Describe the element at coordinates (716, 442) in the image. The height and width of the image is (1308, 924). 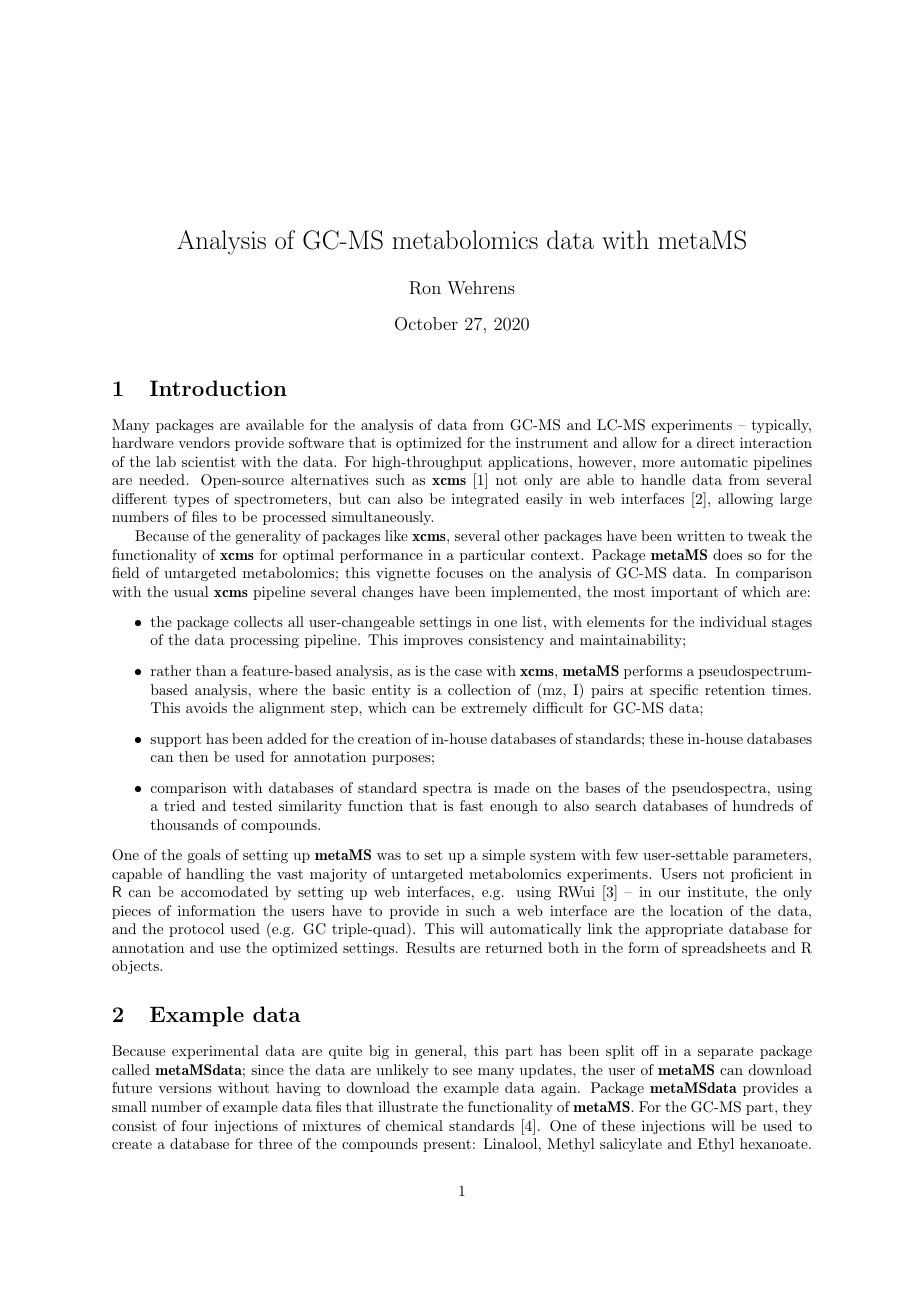
I see `direct` at that location.
